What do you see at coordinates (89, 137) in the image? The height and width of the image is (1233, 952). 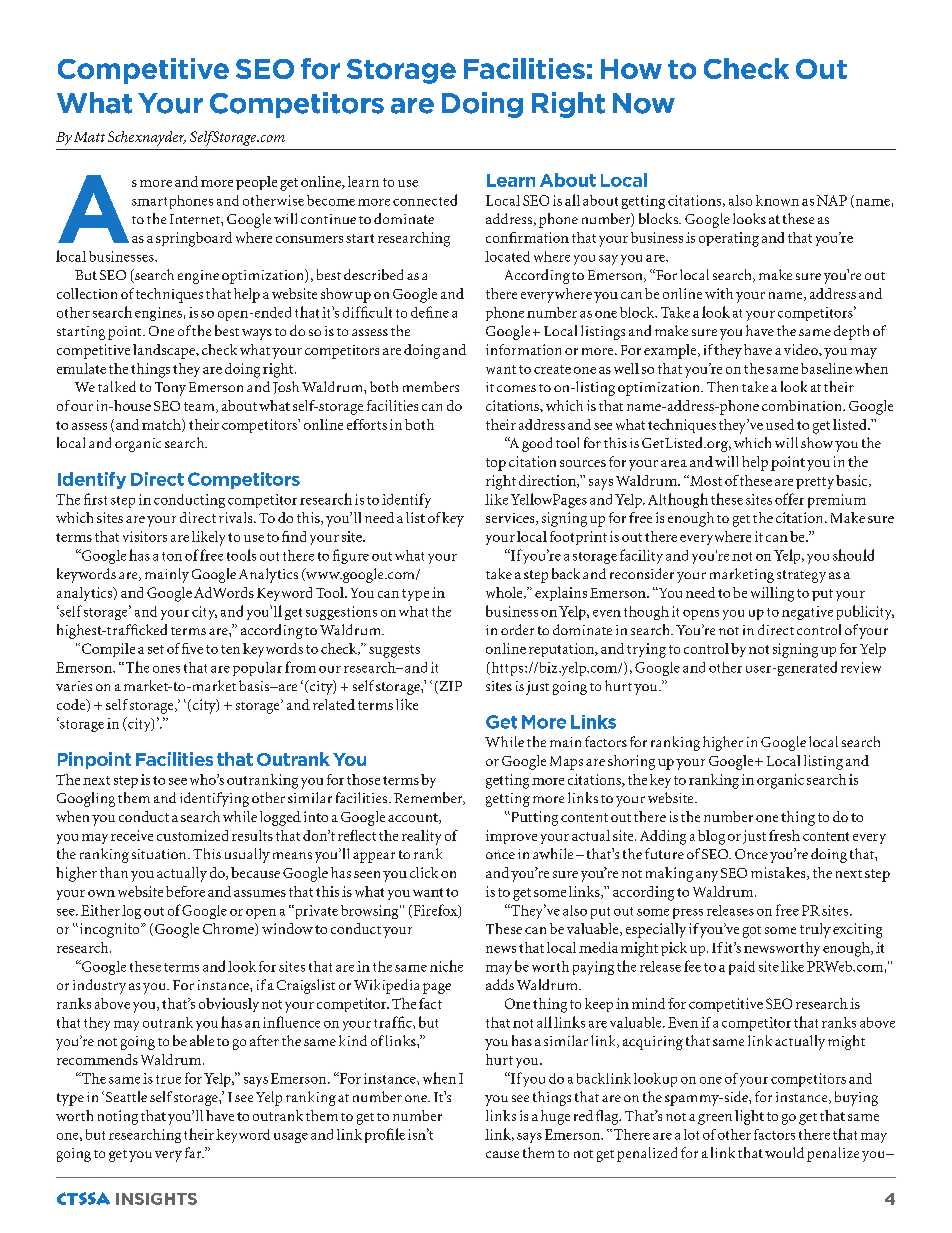 I see `Matt` at bounding box center [89, 137].
